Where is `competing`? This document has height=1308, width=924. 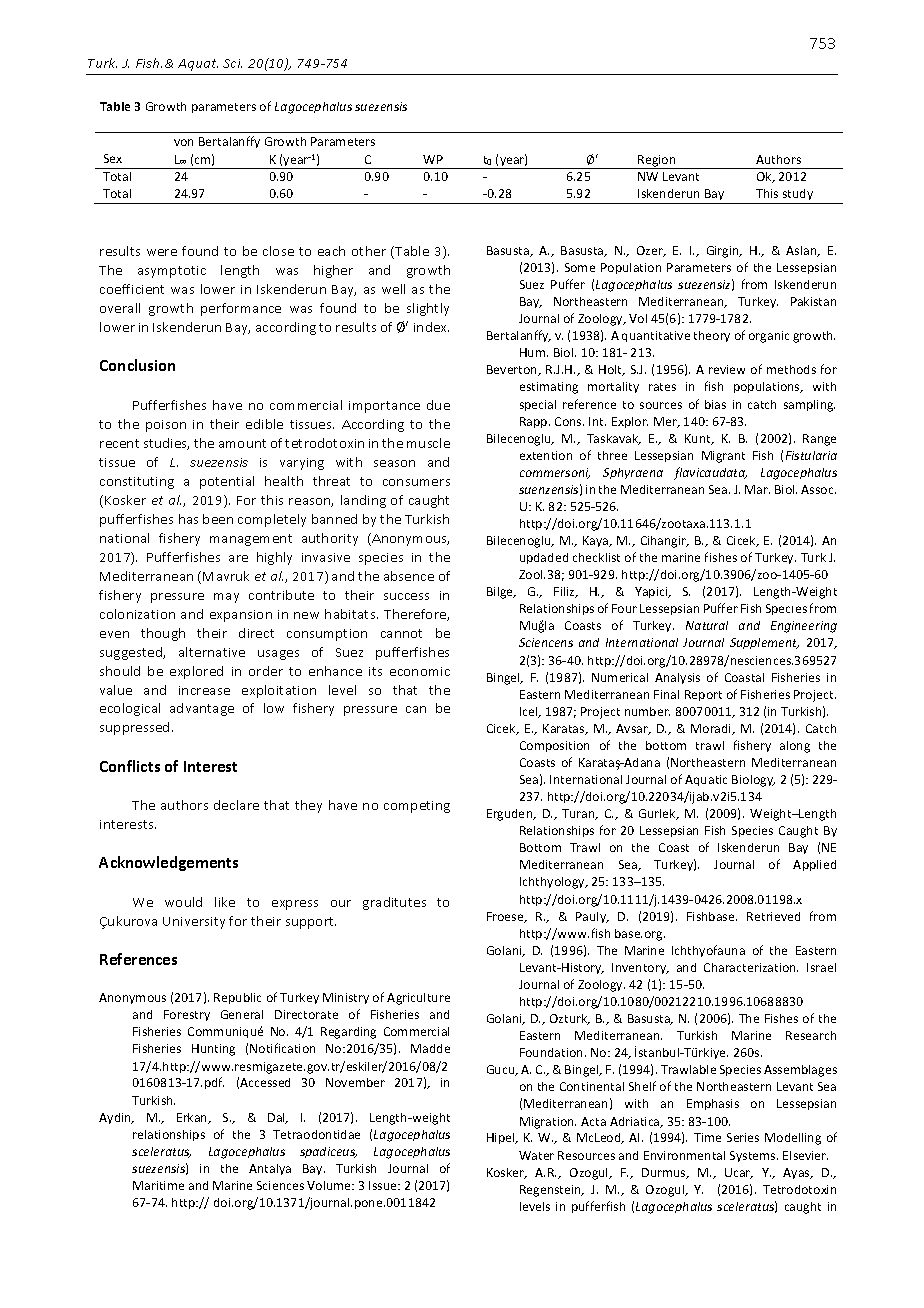
competing is located at coordinates (417, 807).
